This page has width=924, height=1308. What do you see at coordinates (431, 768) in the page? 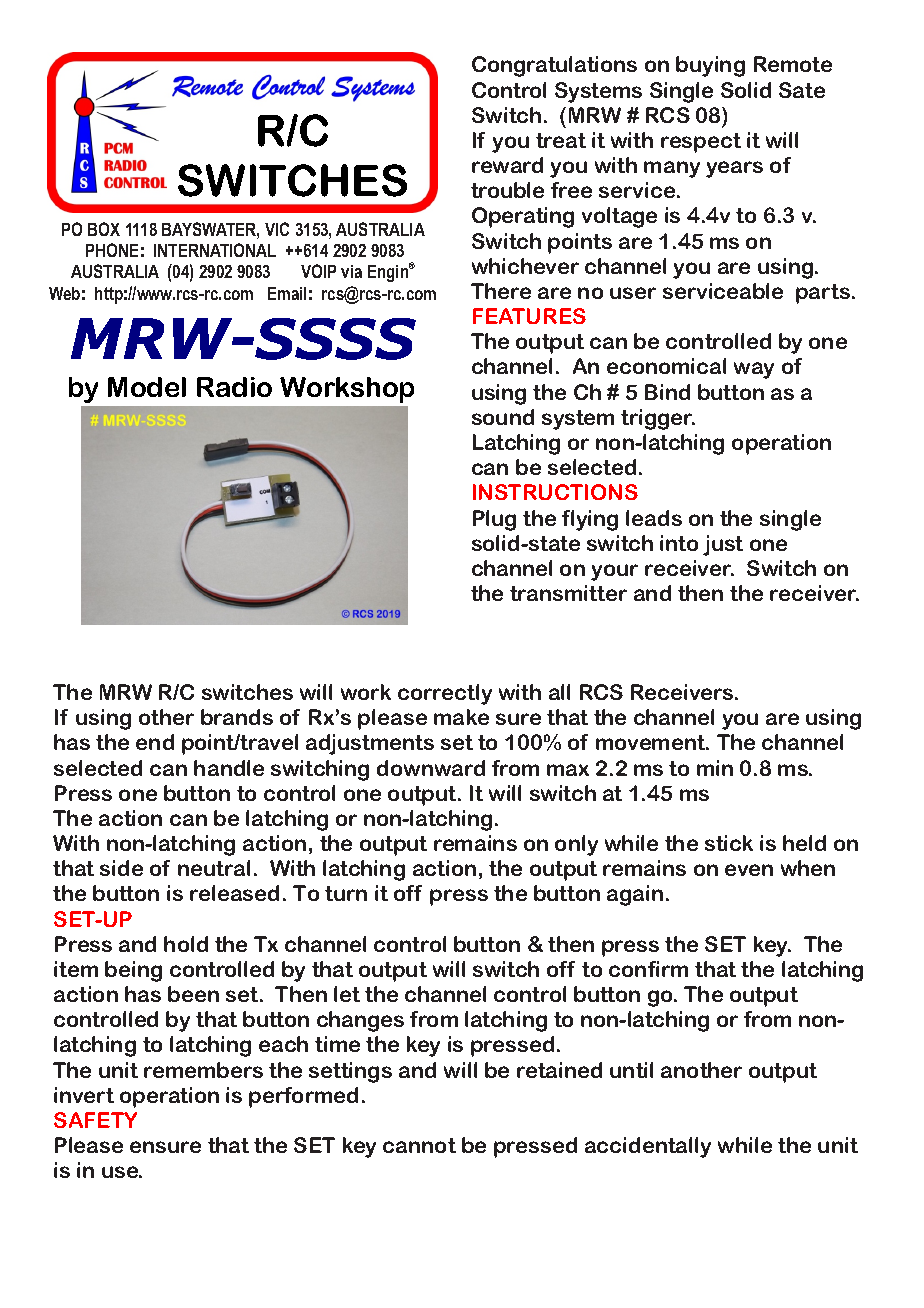
I see `downward` at bounding box center [431, 768].
